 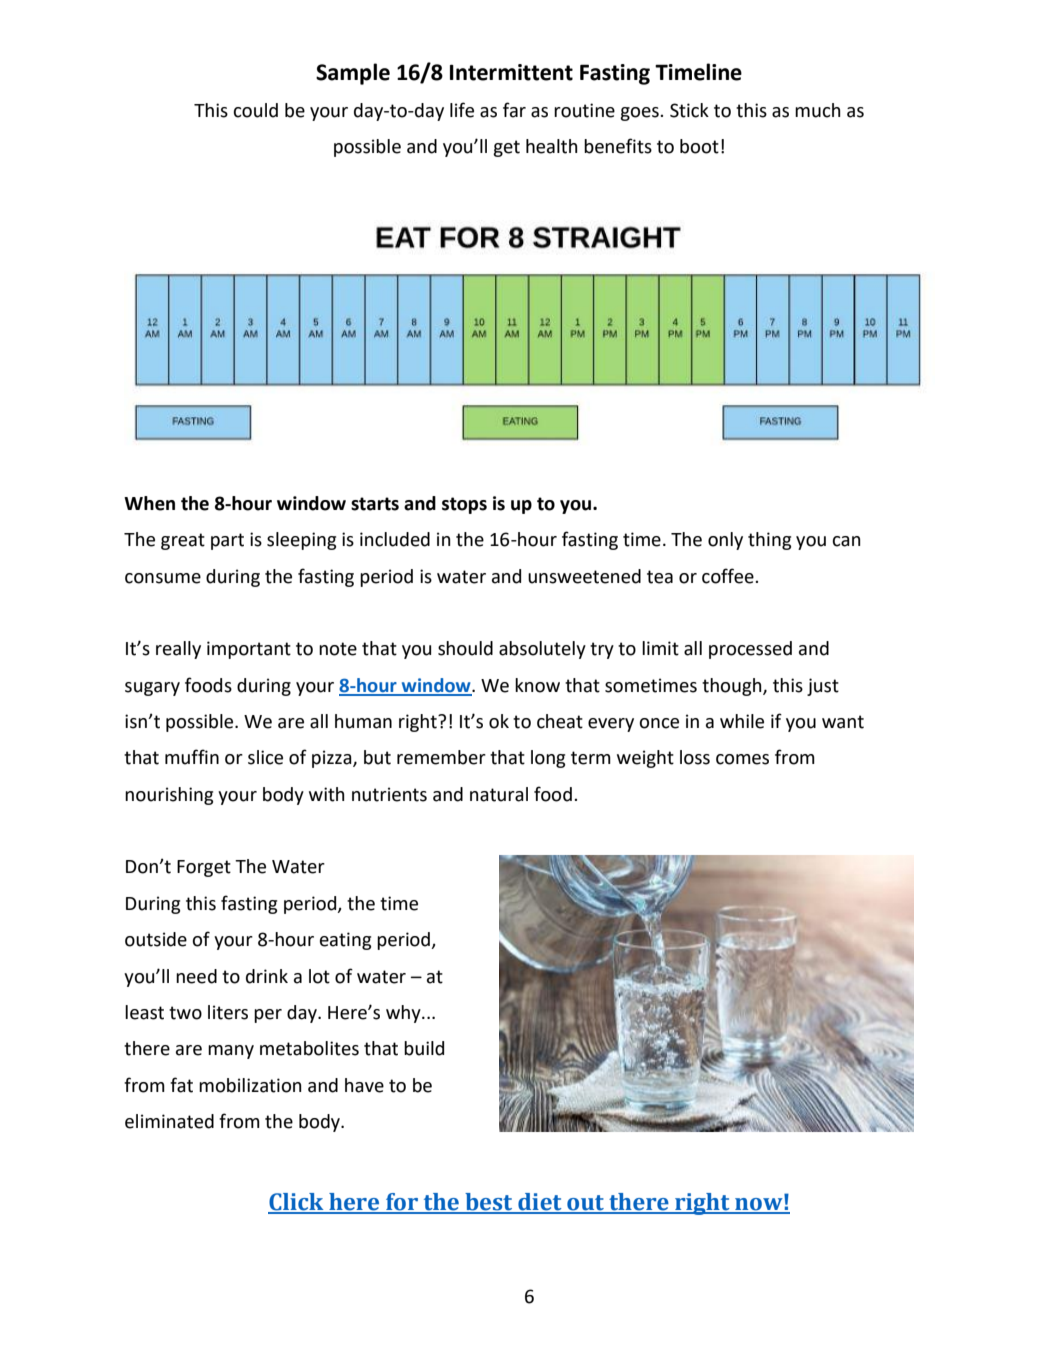 I want to click on natural, so click(x=499, y=794).
